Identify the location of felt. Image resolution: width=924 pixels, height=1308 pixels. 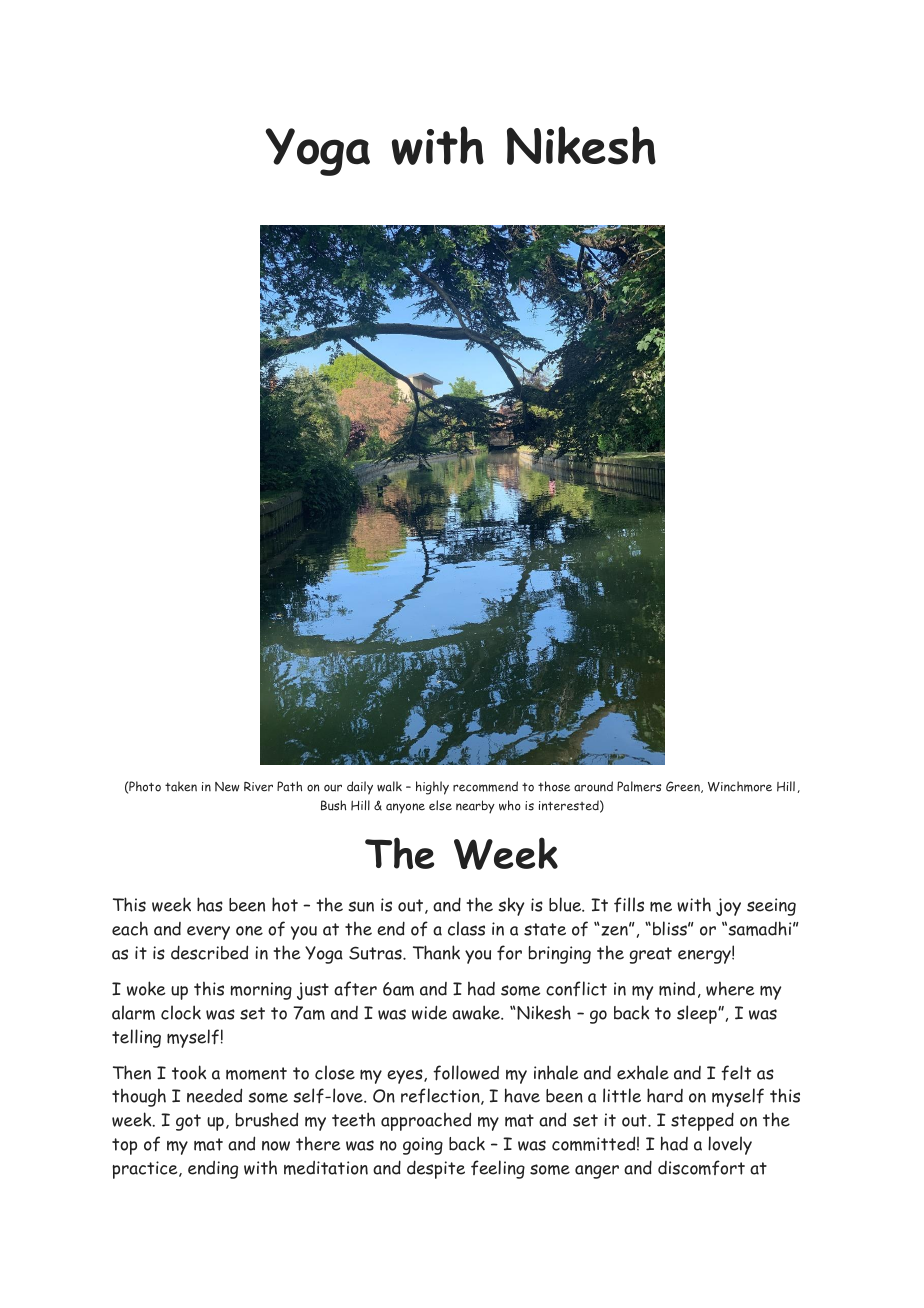
(736, 1073).
